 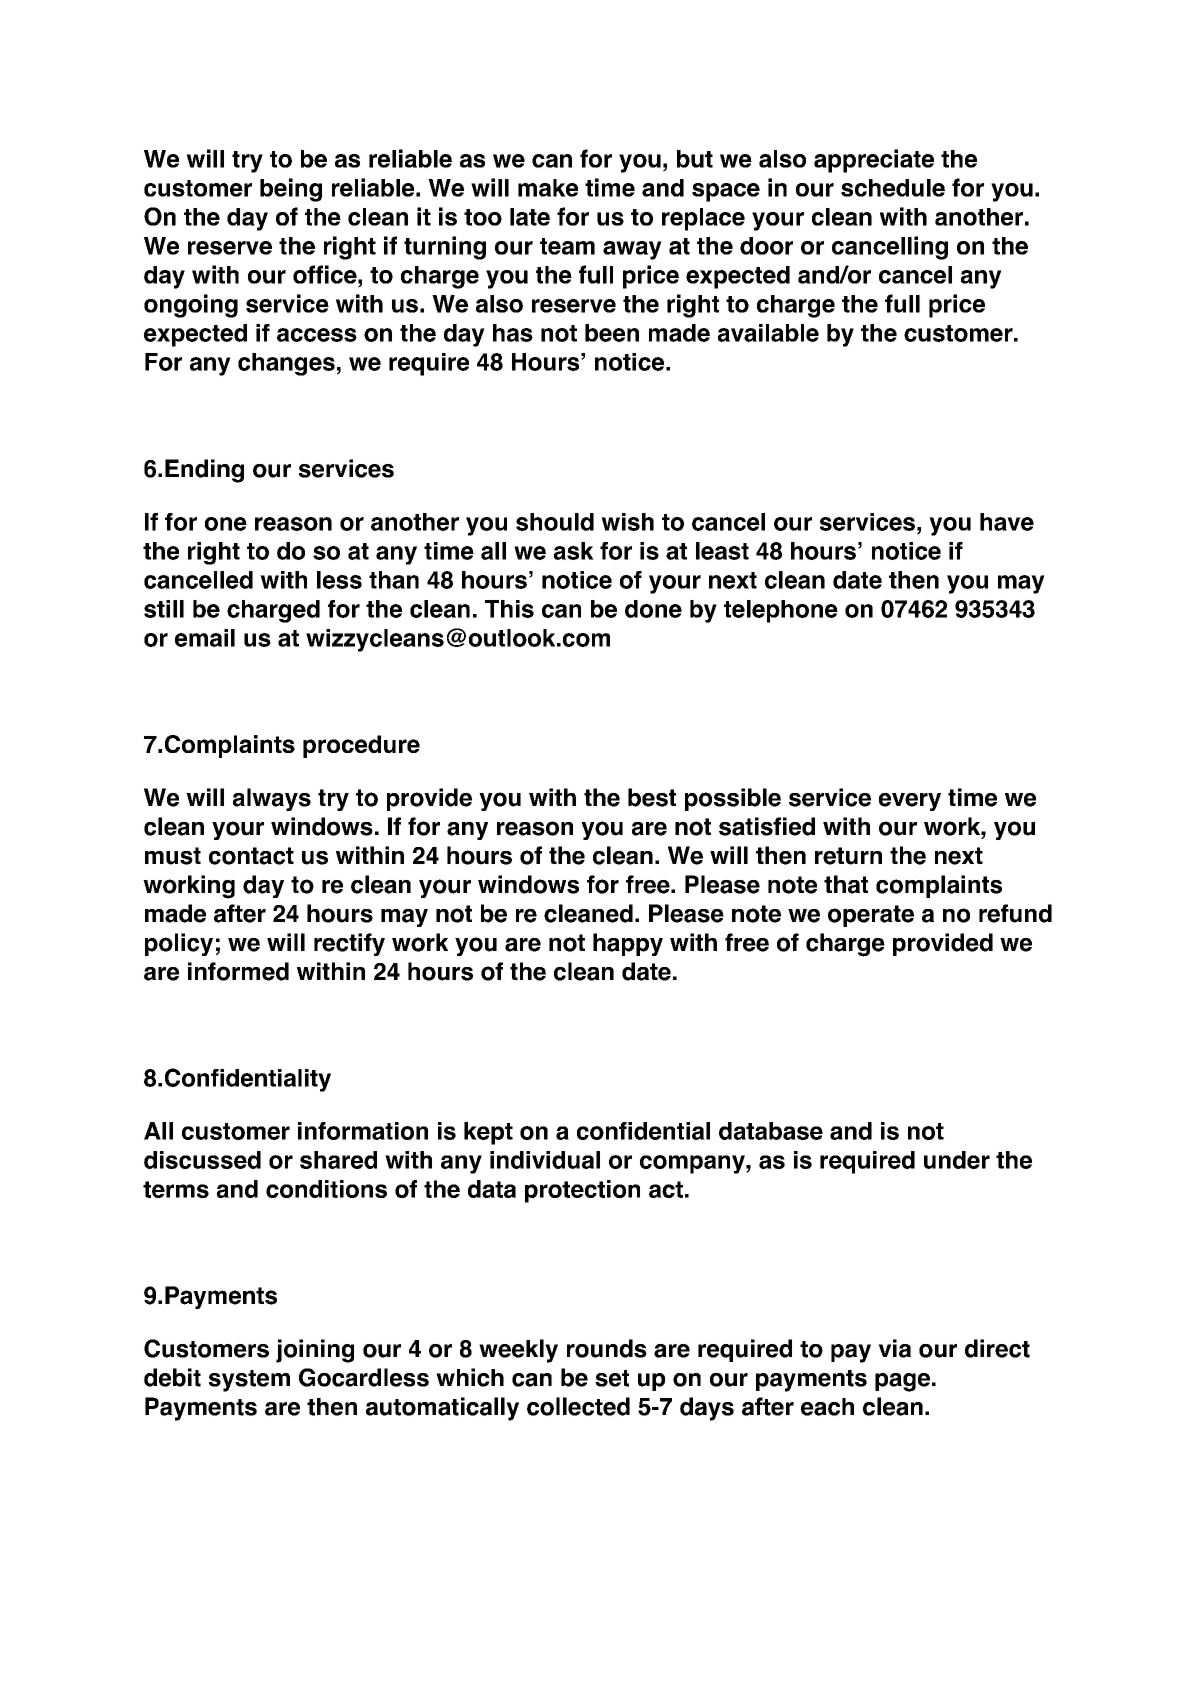 I want to click on happy, so click(x=628, y=944).
